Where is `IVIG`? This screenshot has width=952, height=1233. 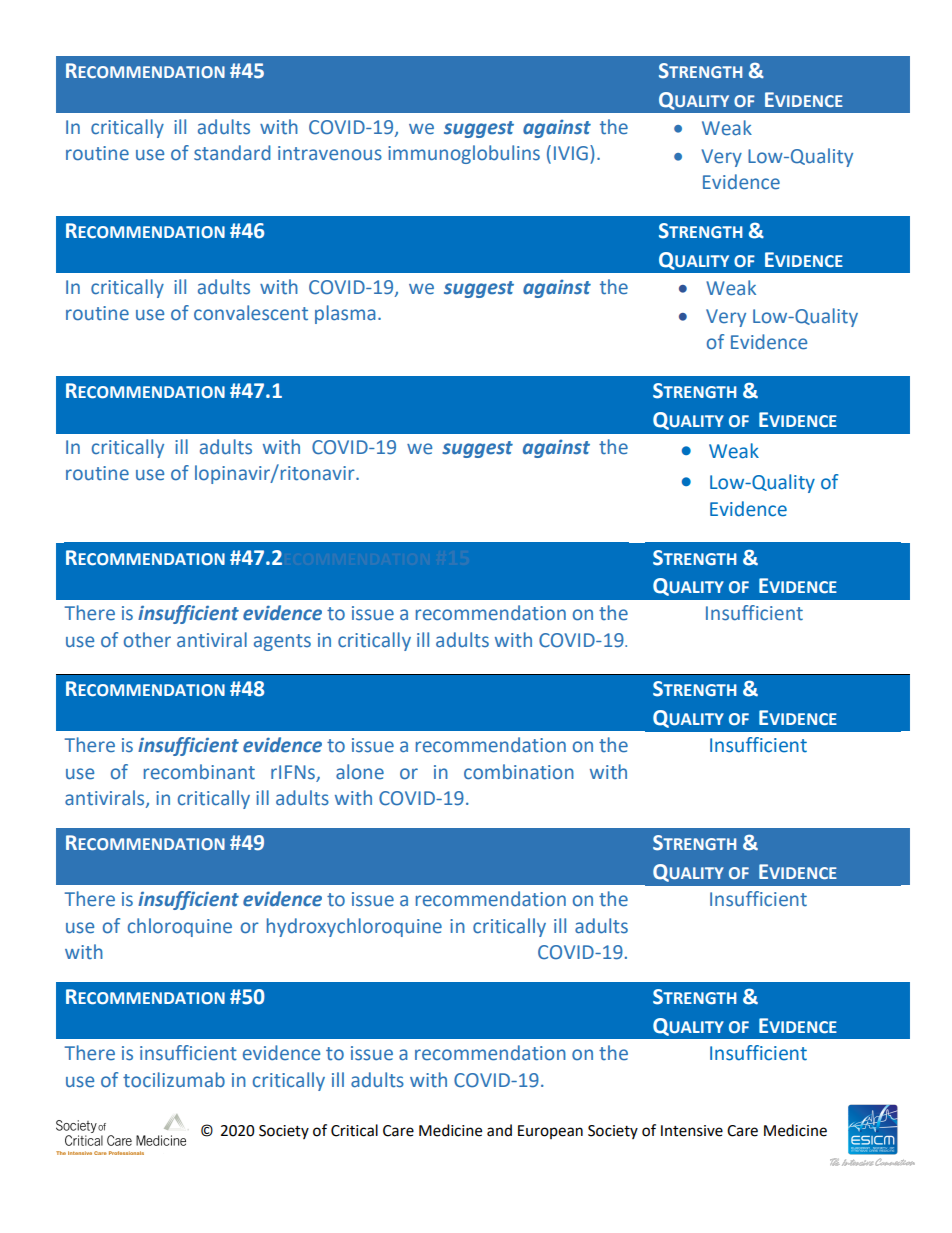 IVIG is located at coordinates (571, 153).
